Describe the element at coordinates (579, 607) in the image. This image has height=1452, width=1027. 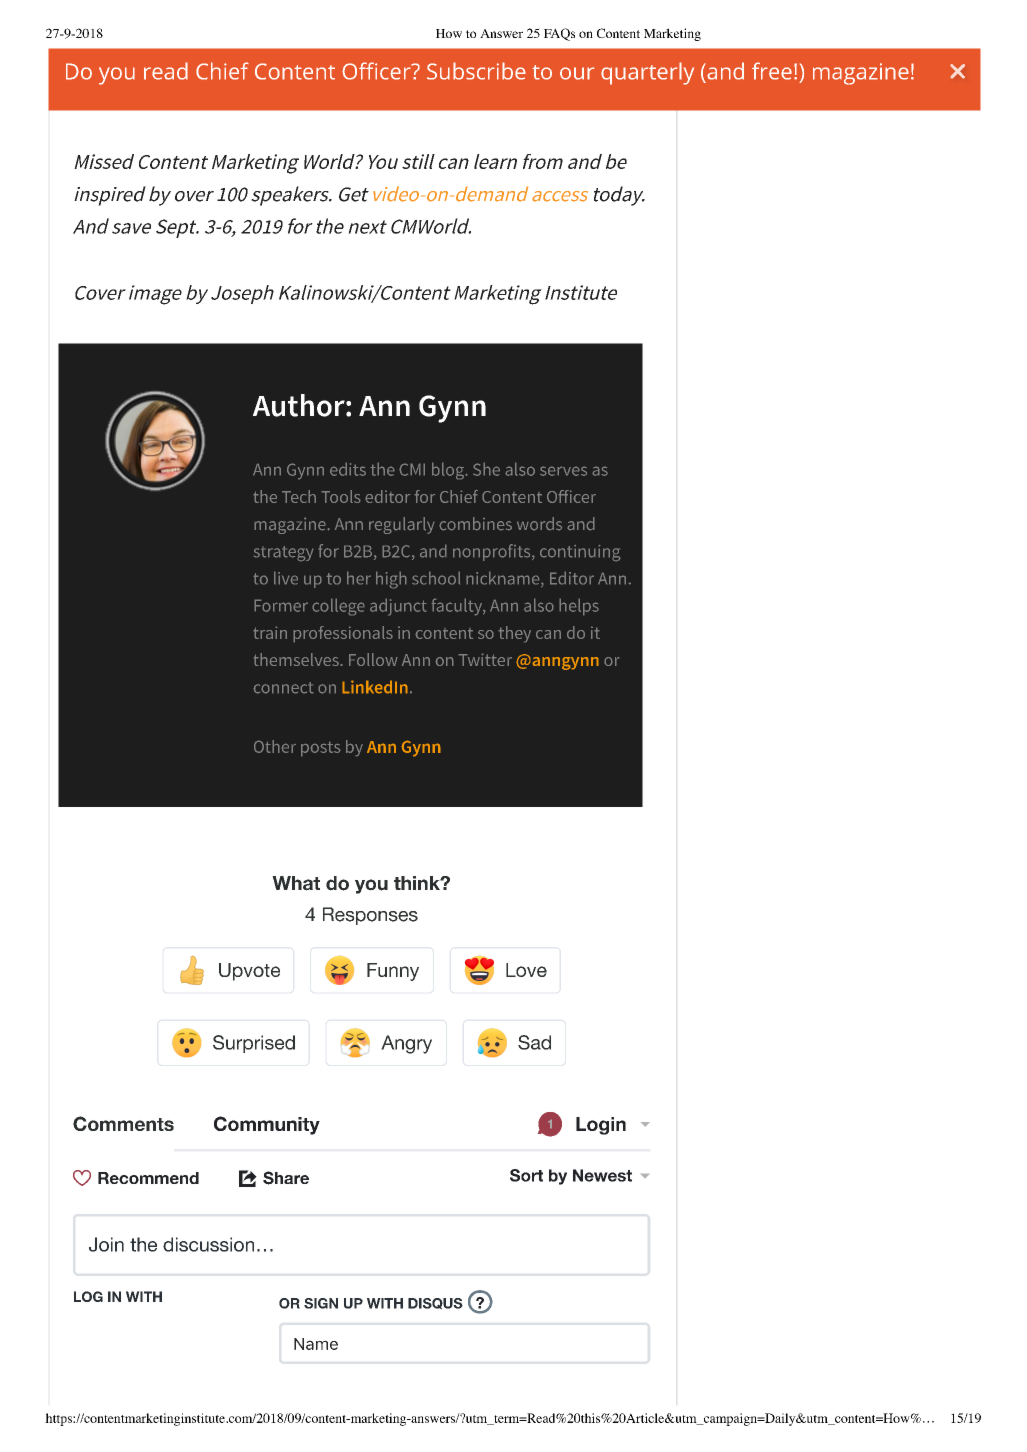
I see `helps` at that location.
